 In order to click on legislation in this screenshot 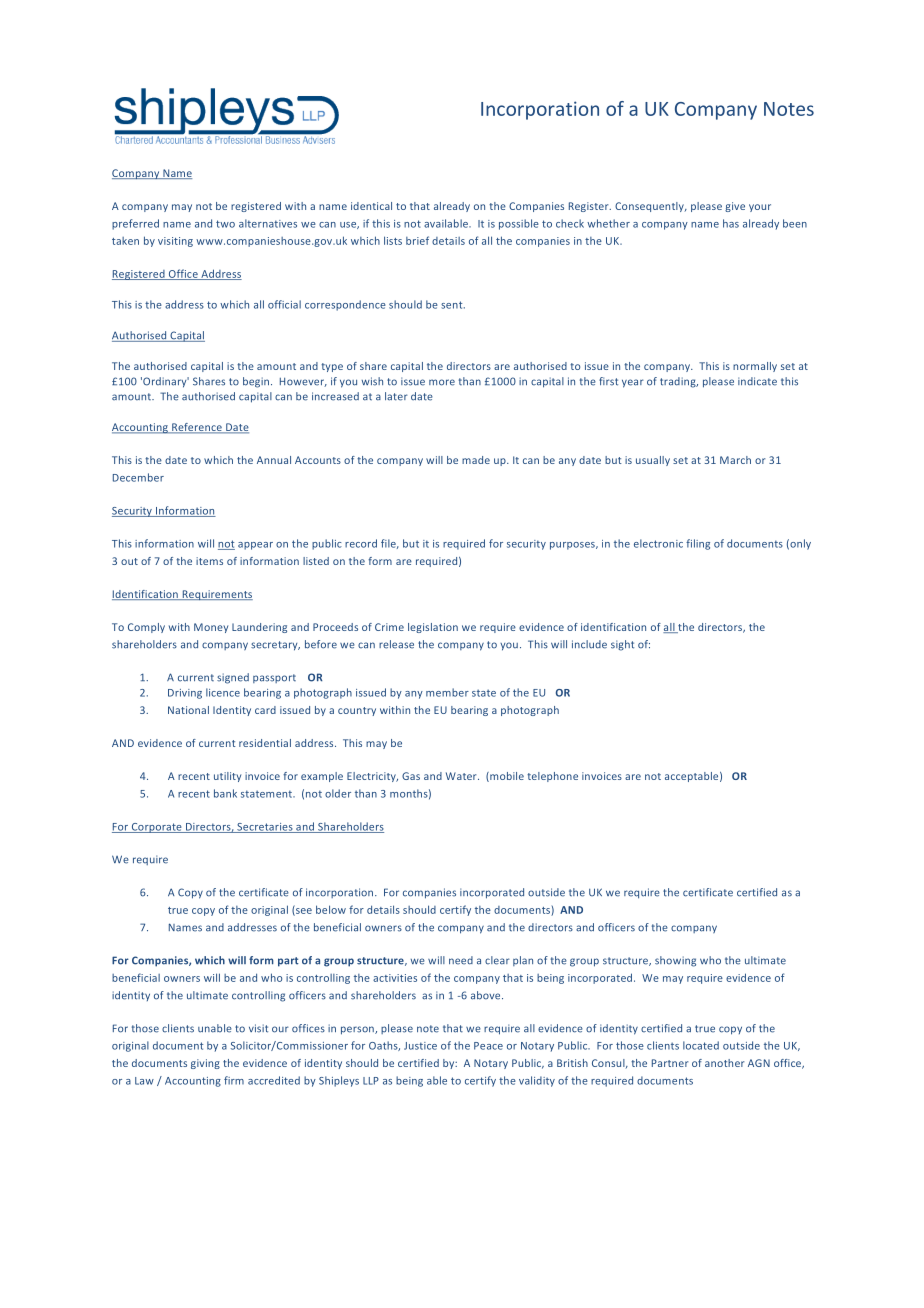, I will do `click(433, 628)`.
